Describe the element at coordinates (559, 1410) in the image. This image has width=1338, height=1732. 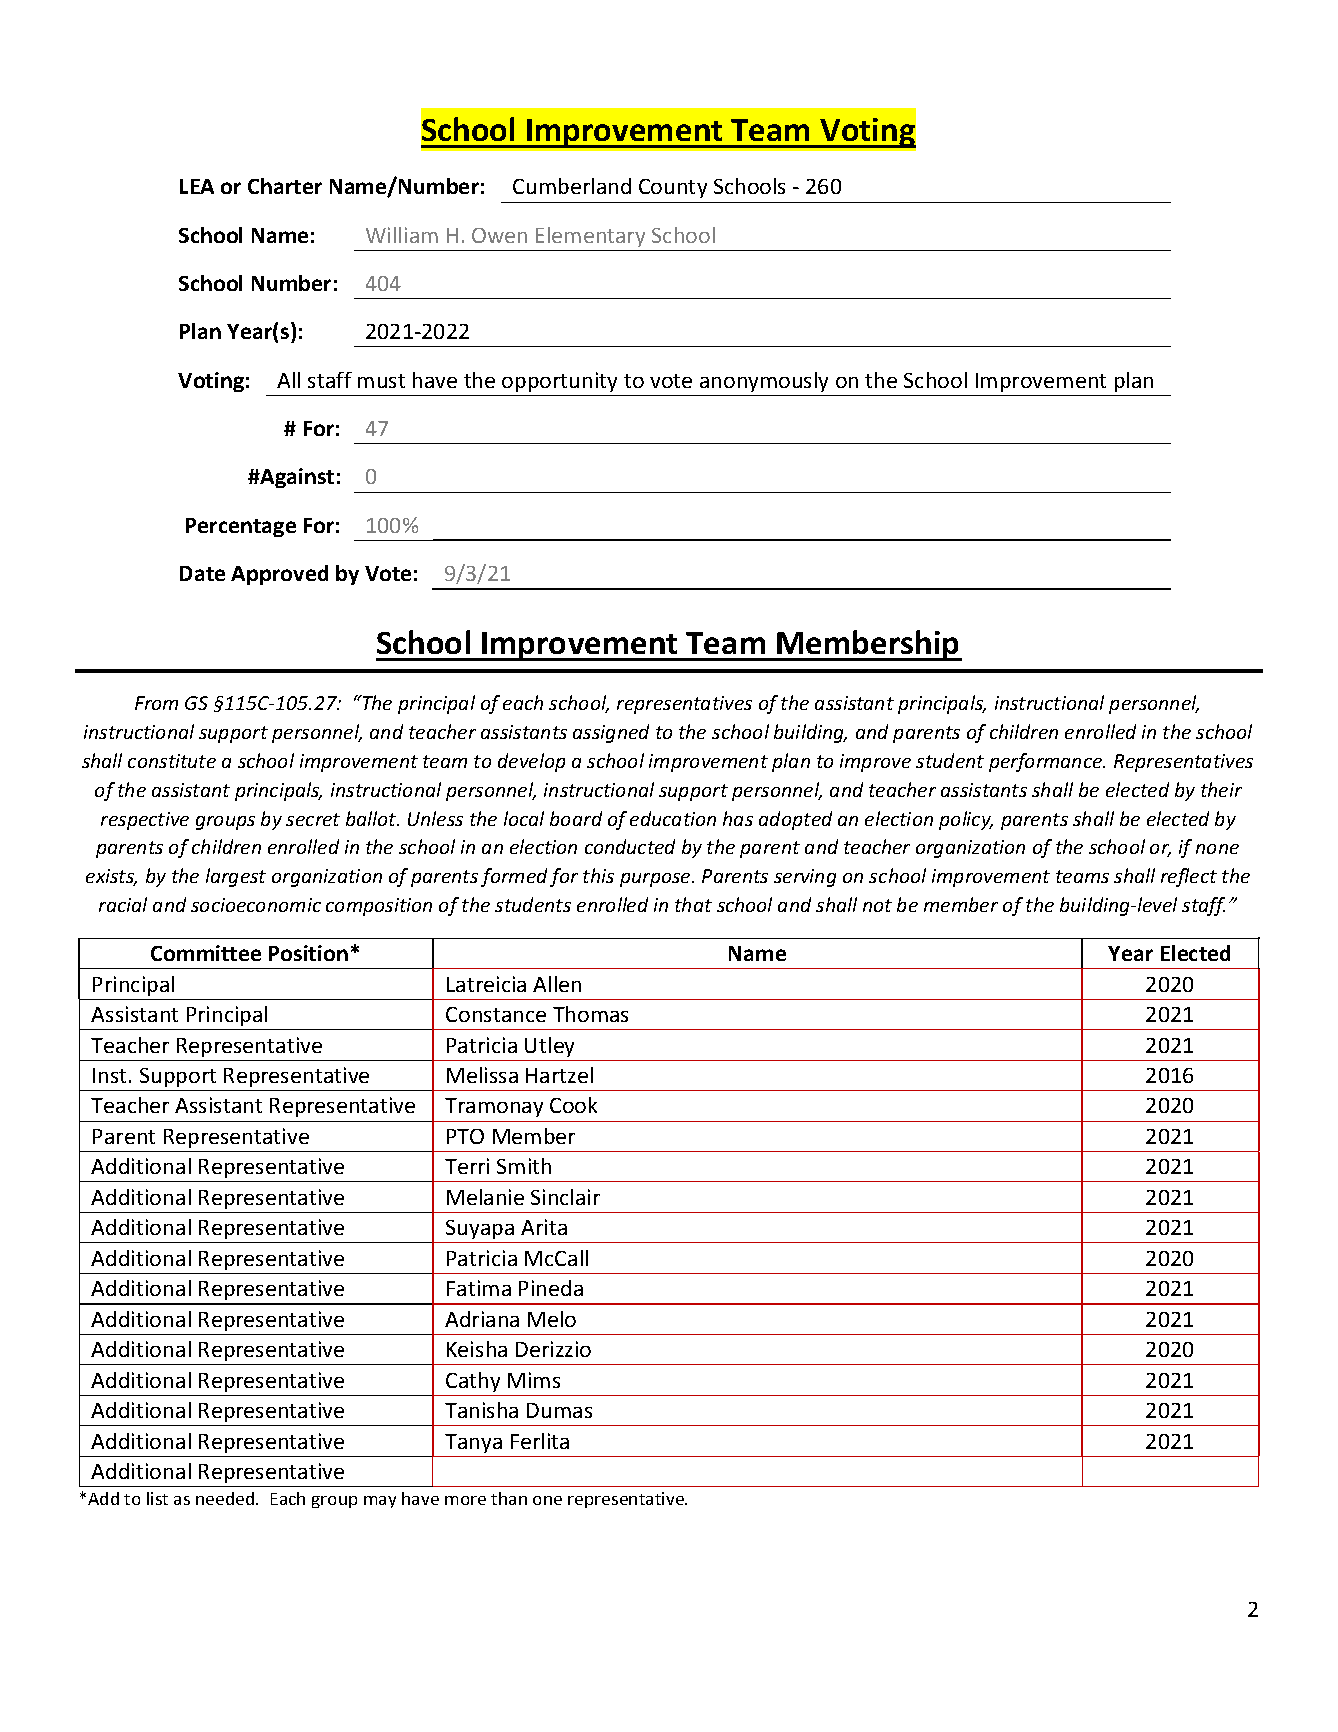
I see `Dumas` at that location.
